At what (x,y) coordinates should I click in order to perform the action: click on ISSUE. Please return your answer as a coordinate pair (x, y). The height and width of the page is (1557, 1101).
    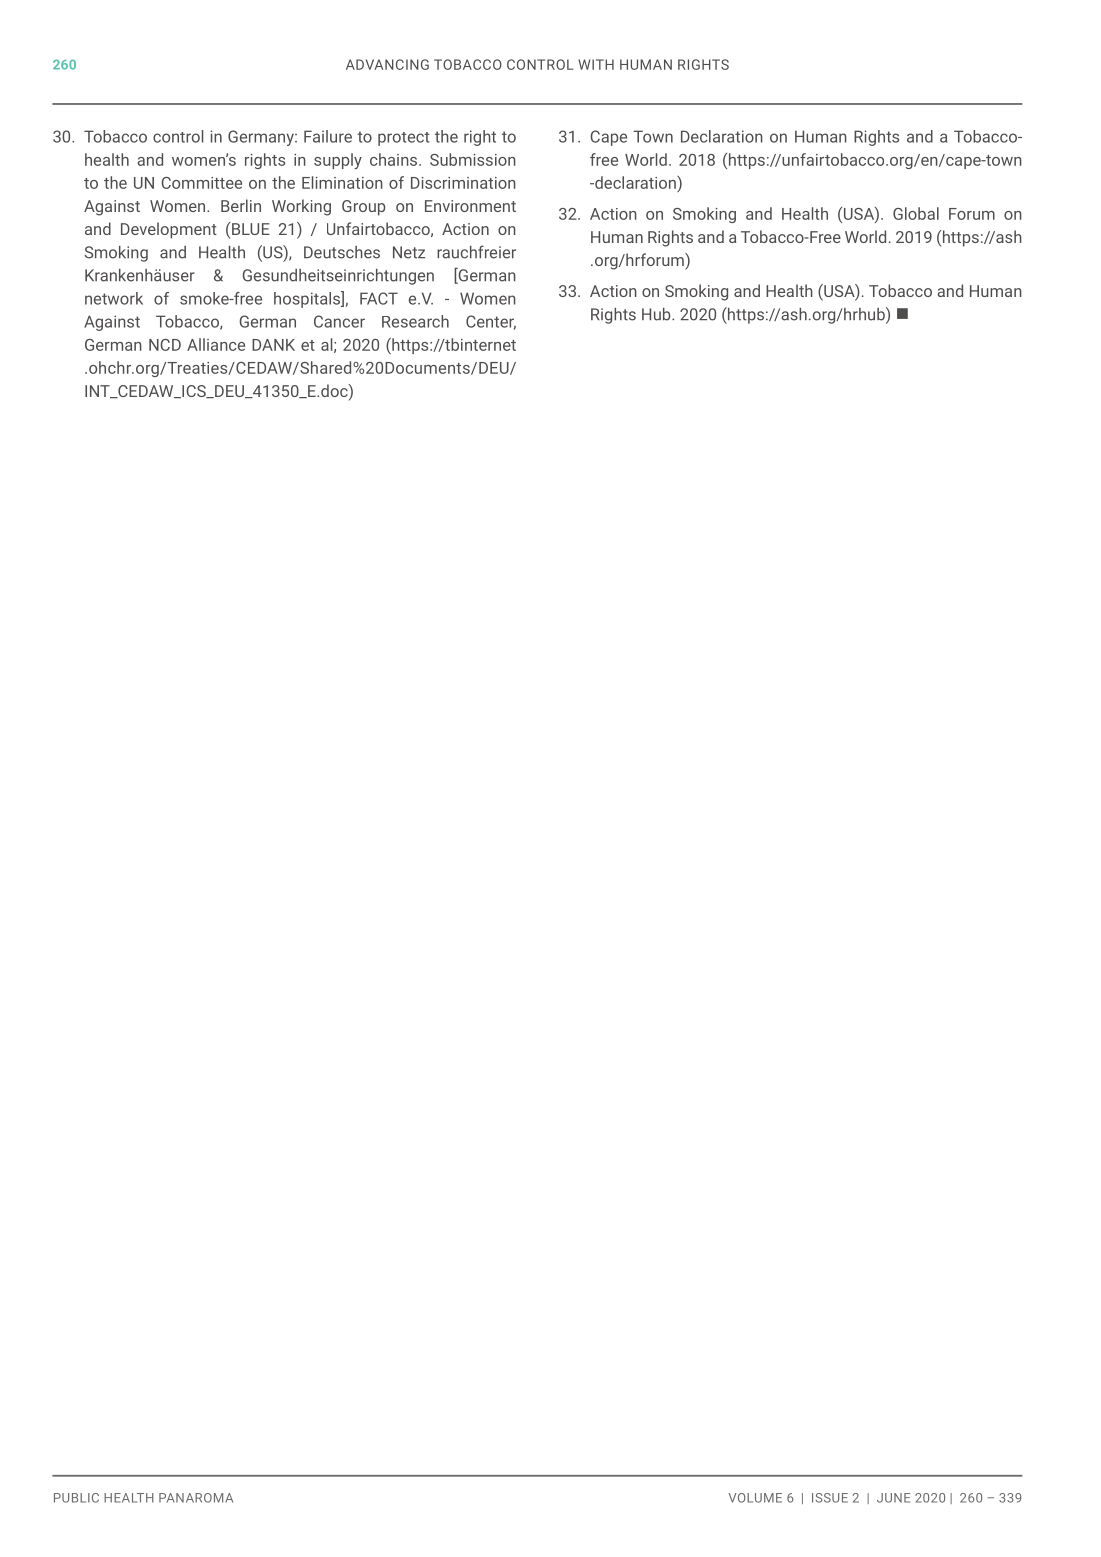
    Looking at the image, I should click on (830, 1498).
